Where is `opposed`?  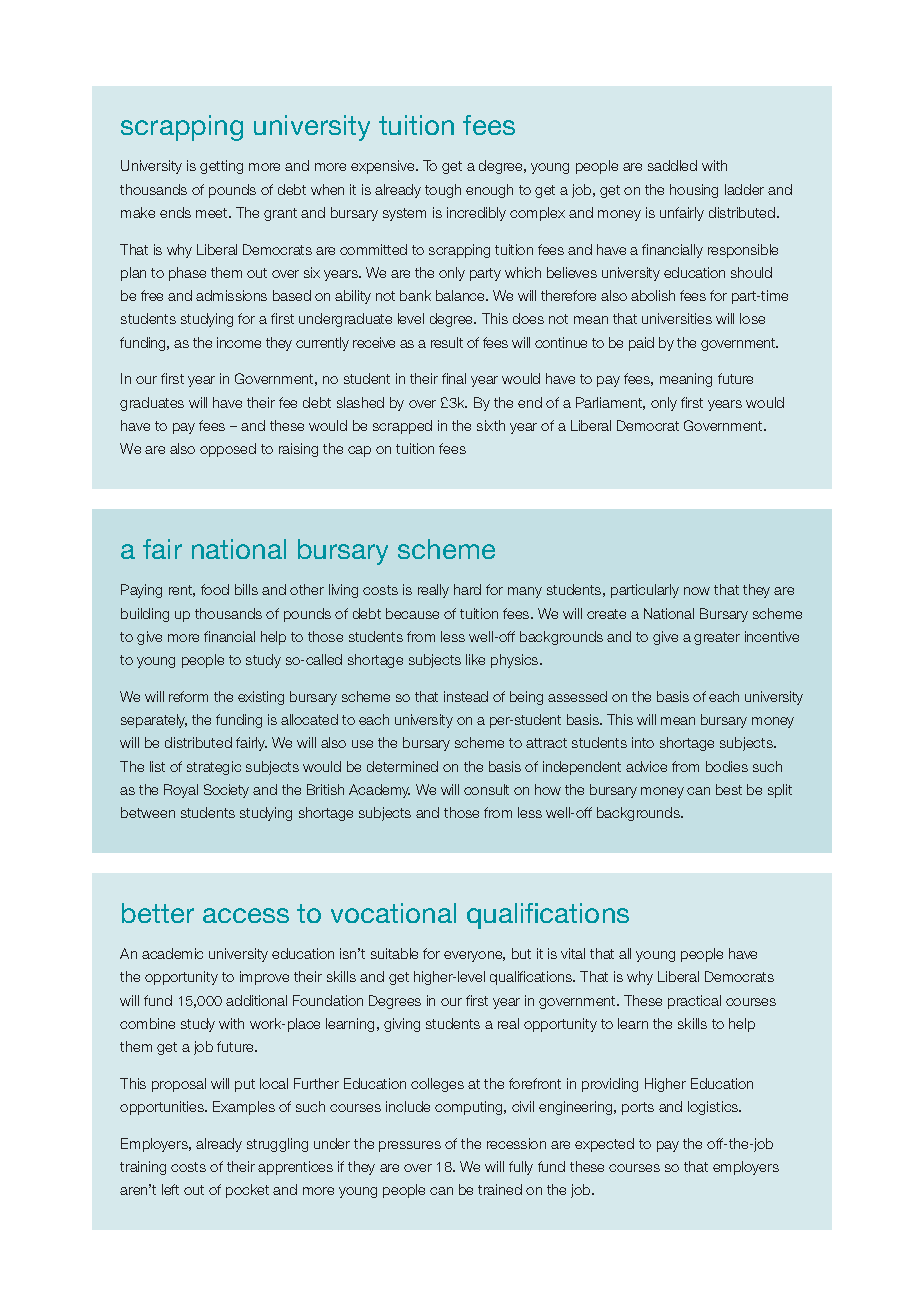 opposed is located at coordinates (228, 450).
